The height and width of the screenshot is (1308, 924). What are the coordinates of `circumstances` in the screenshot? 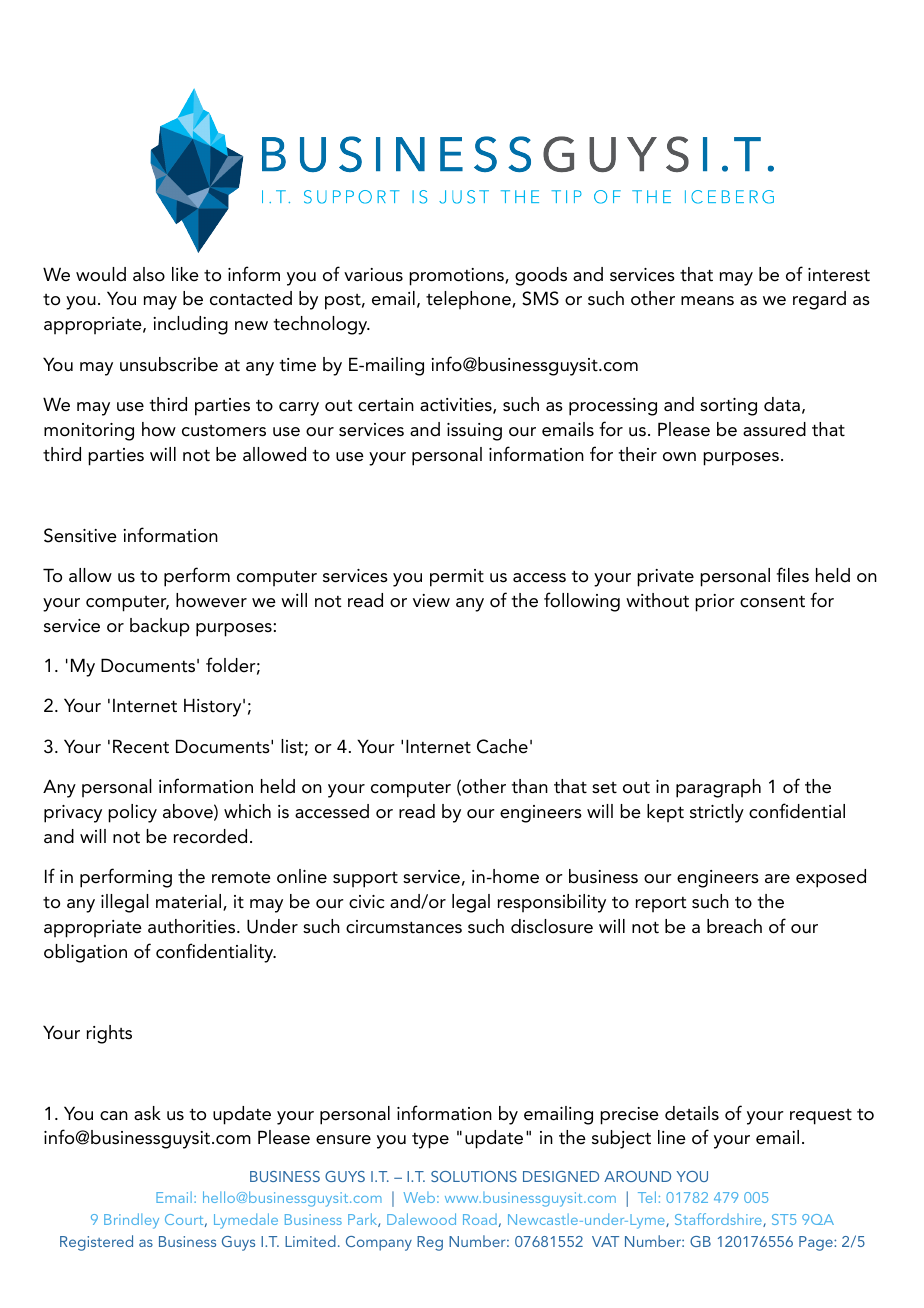 It's located at (404, 927).
